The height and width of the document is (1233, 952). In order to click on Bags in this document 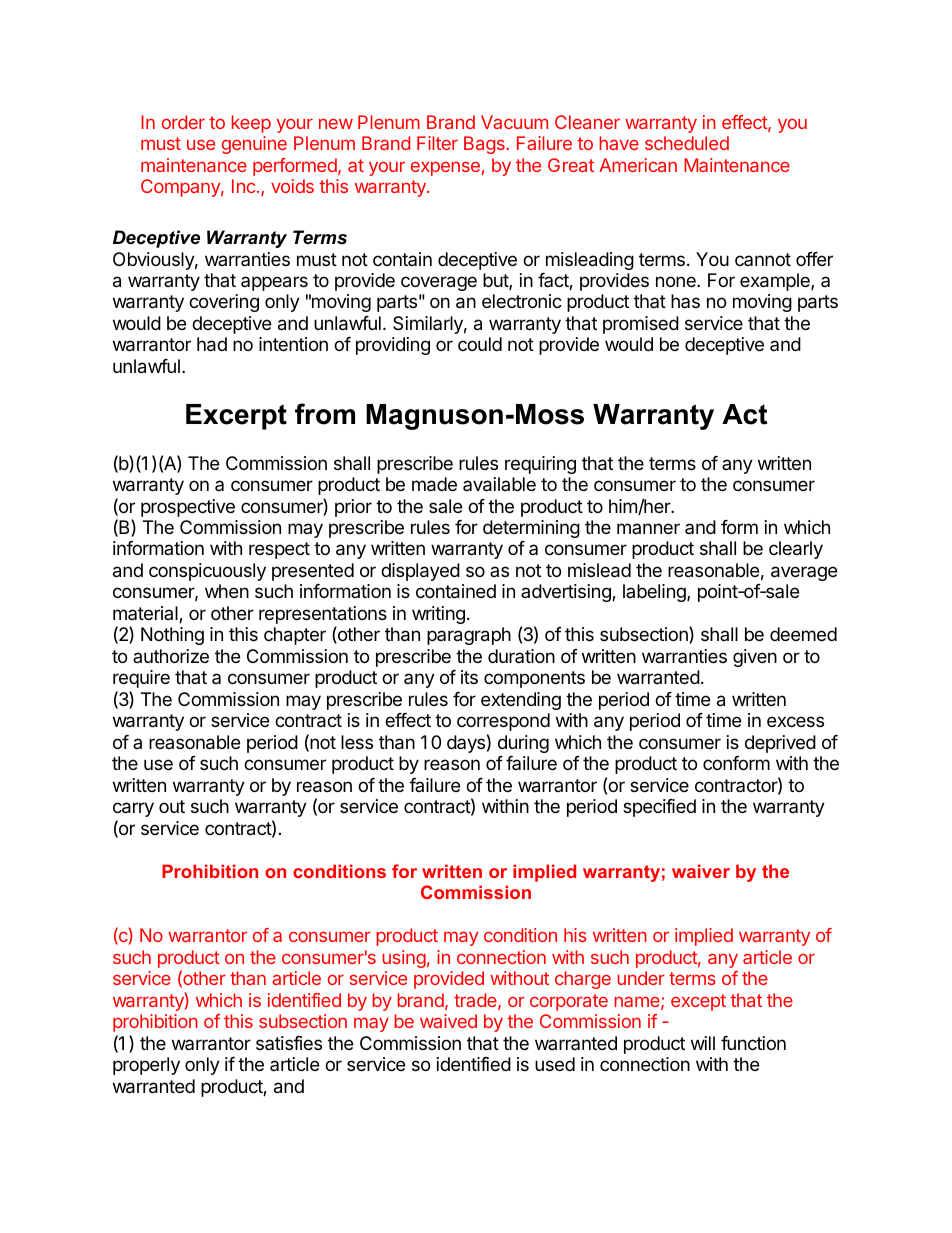, I will do `click(485, 145)`.
